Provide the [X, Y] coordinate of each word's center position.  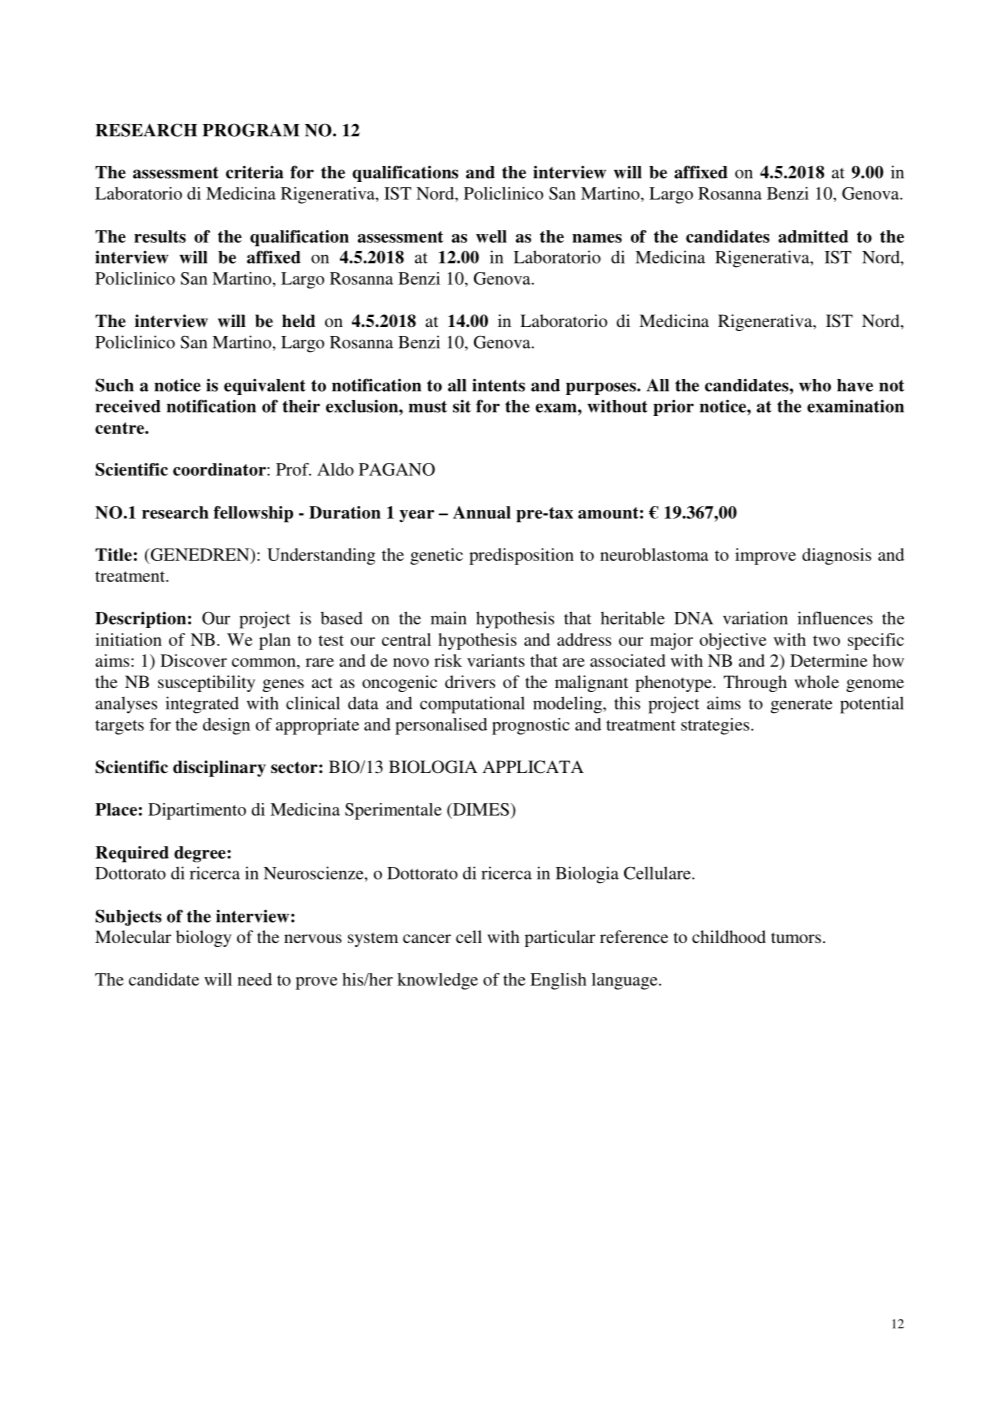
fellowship [253, 514]
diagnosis [836, 556]
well [491, 236]
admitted [813, 236]
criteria [255, 172]
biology [203, 938]
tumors [796, 937]
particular [560, 938]
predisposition [521, 556]
